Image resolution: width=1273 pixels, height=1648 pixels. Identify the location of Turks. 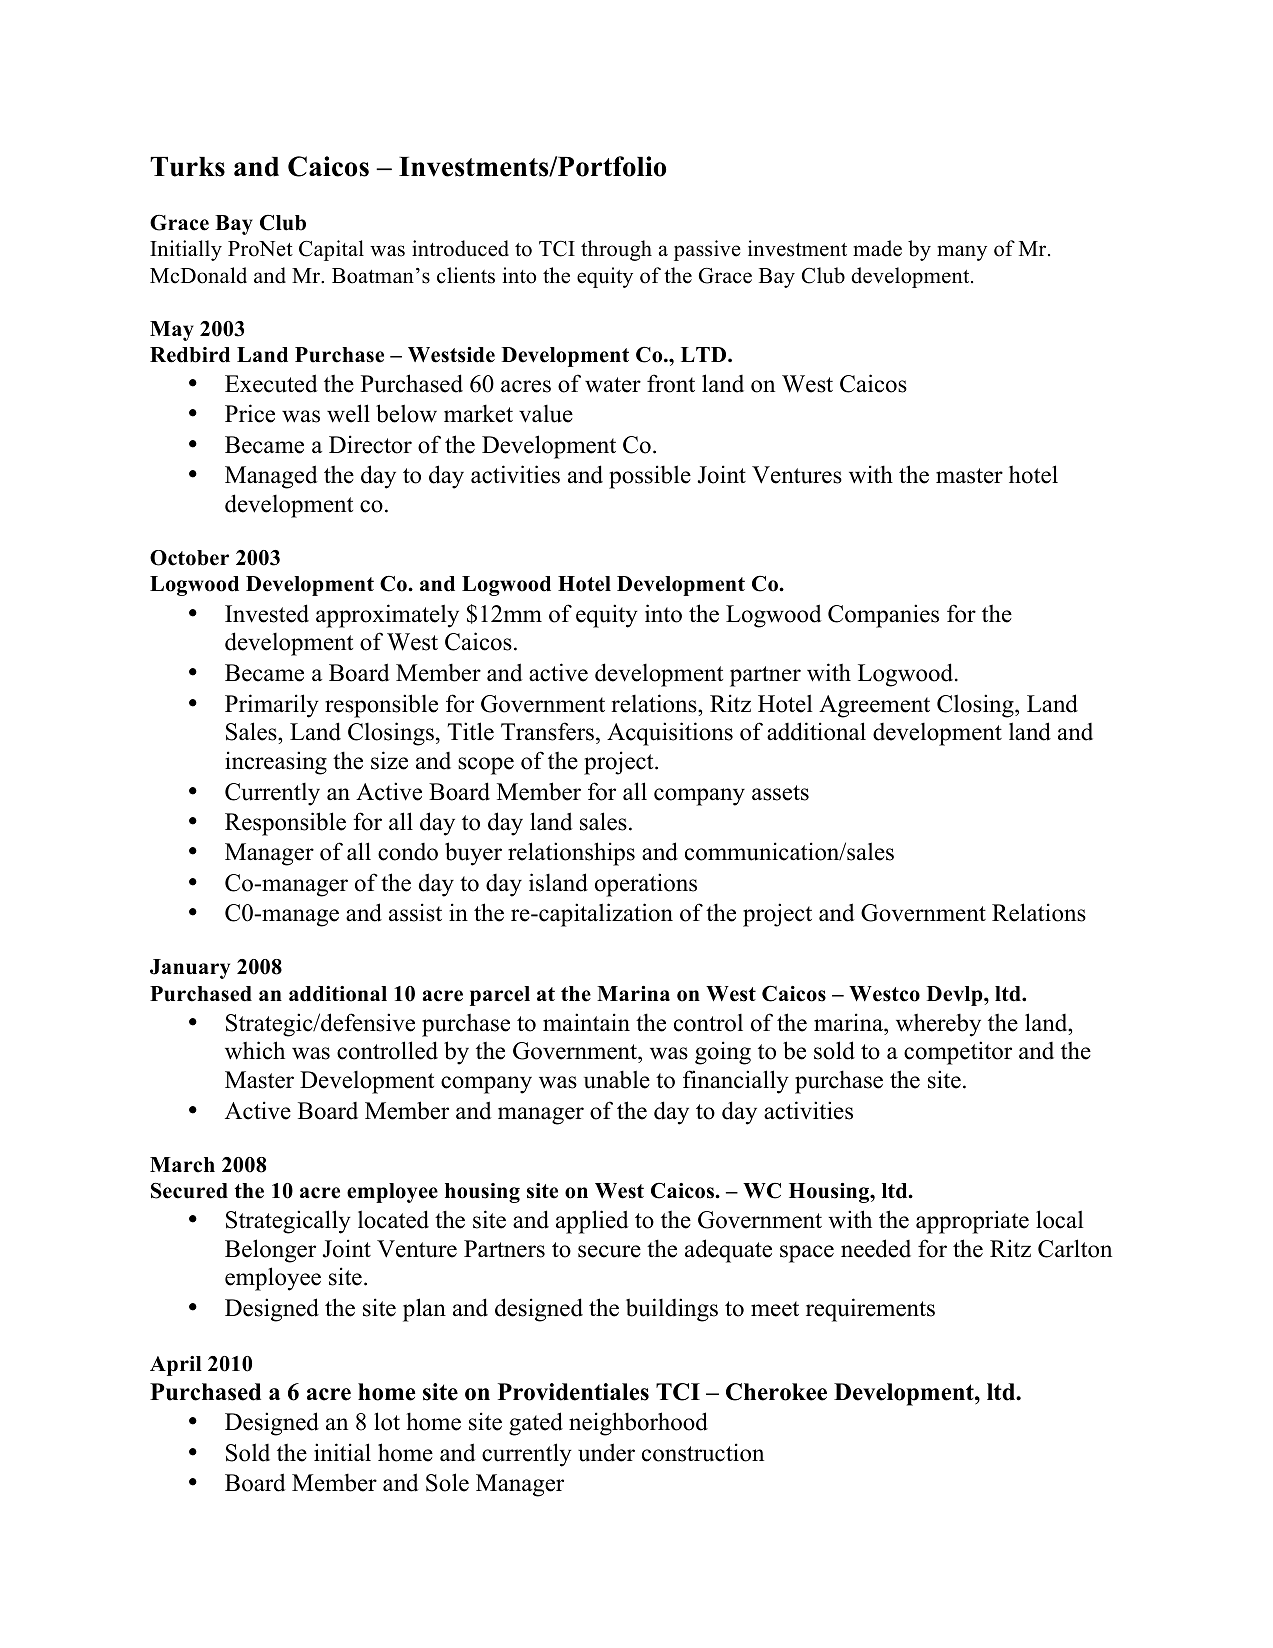
(187, 167).
